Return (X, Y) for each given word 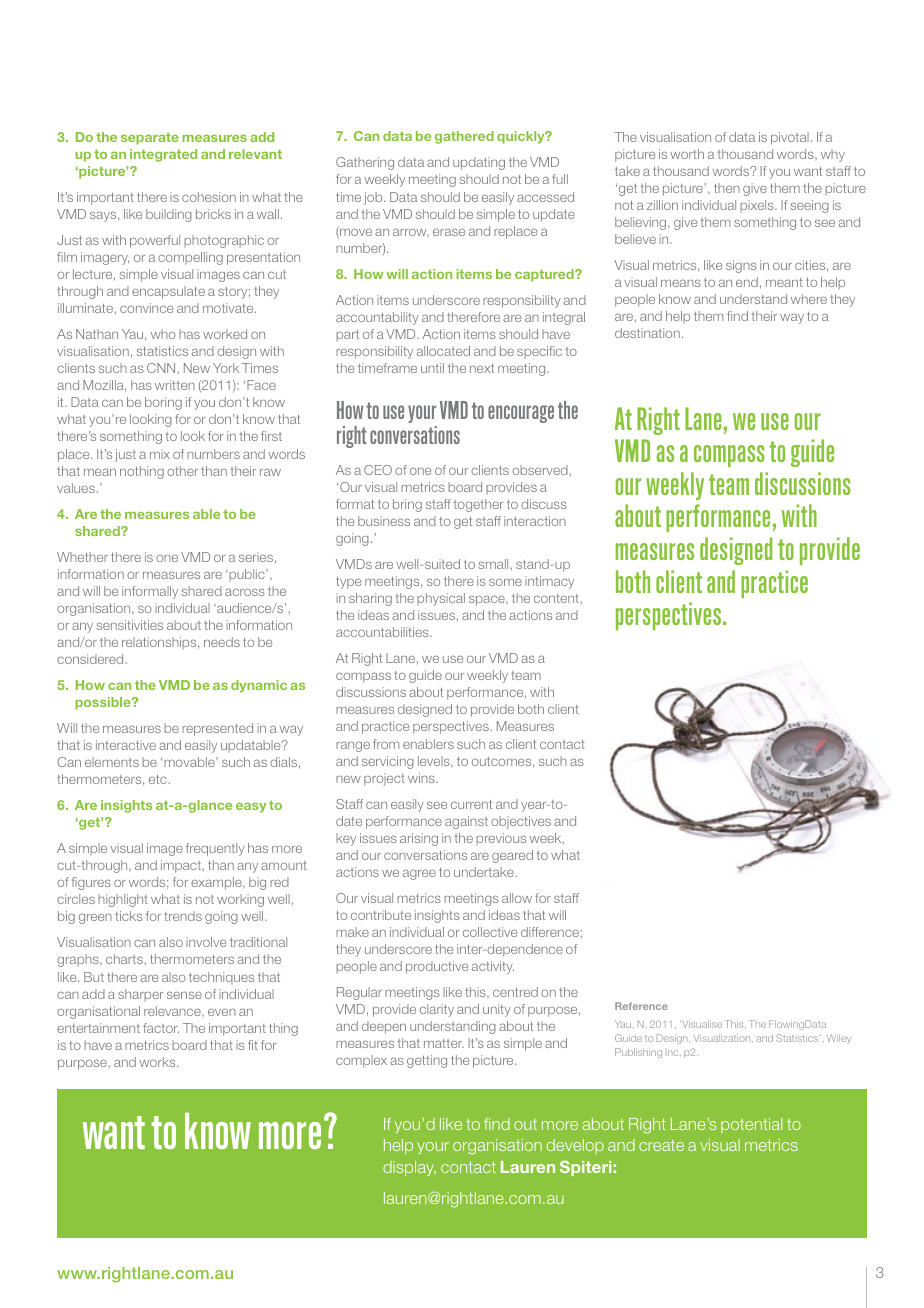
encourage (521, 414)
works (158, 1062)
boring (163, 403)
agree (419, 875)
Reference (641, 1006)
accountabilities (383, 632)
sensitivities (130, 625)
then (727, 188)
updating (479, 163)
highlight (123, 900)
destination (647, 333)
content (557, 598)
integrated (163, 155)
